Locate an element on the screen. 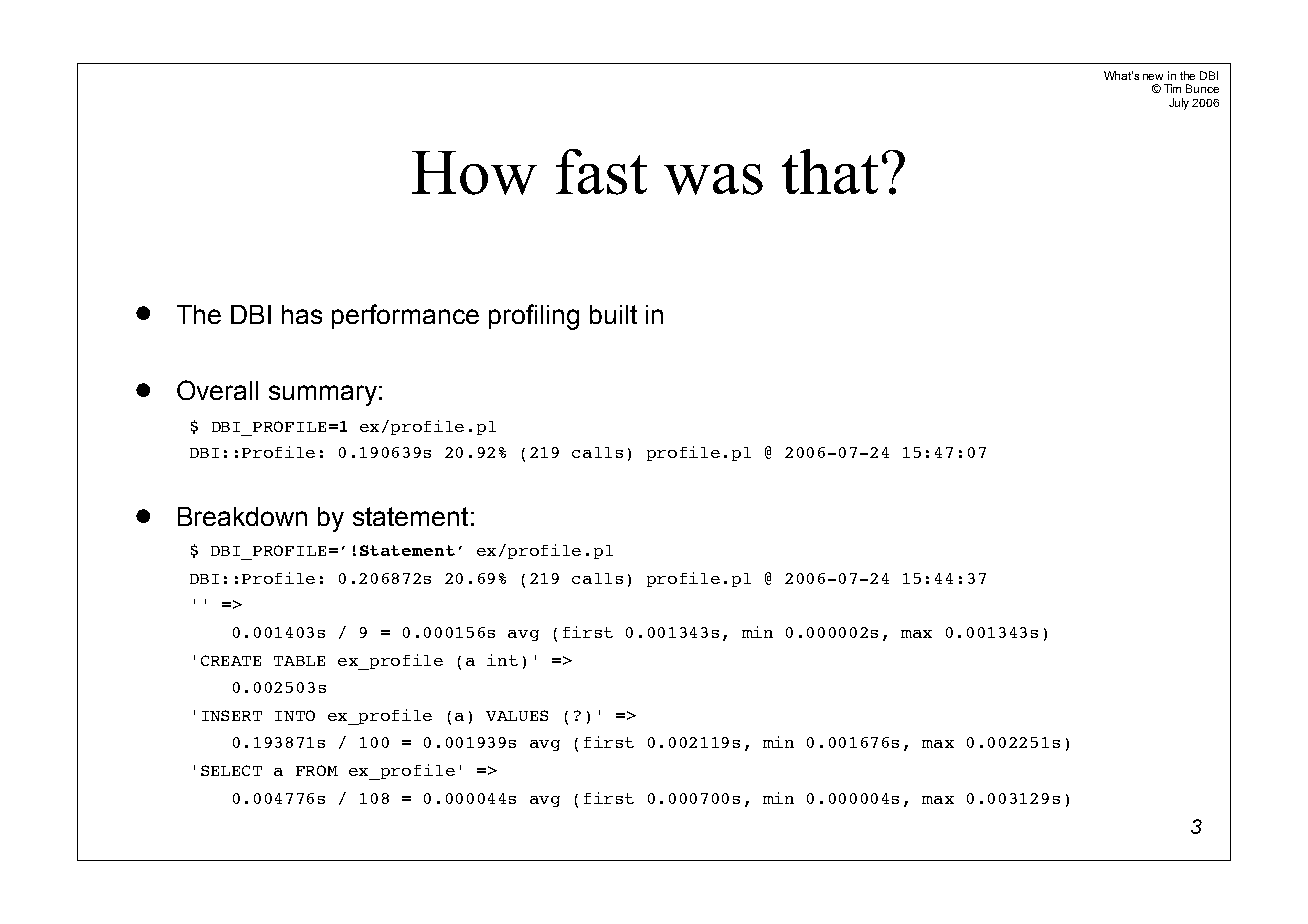 This screenshot has width=1308, height=924. How is located at coordinates (474, 173).
